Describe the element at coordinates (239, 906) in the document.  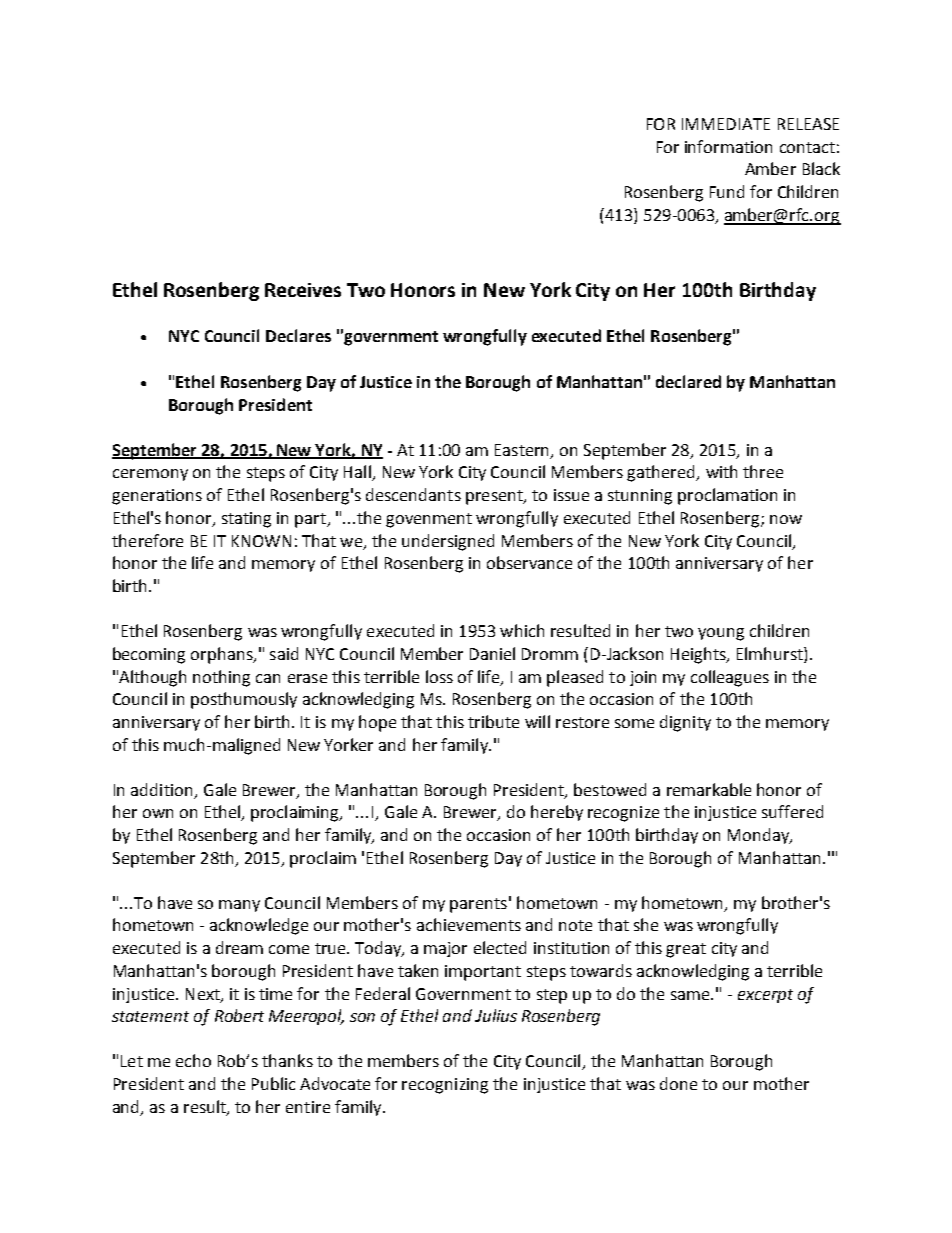
I see `many` at that location.
